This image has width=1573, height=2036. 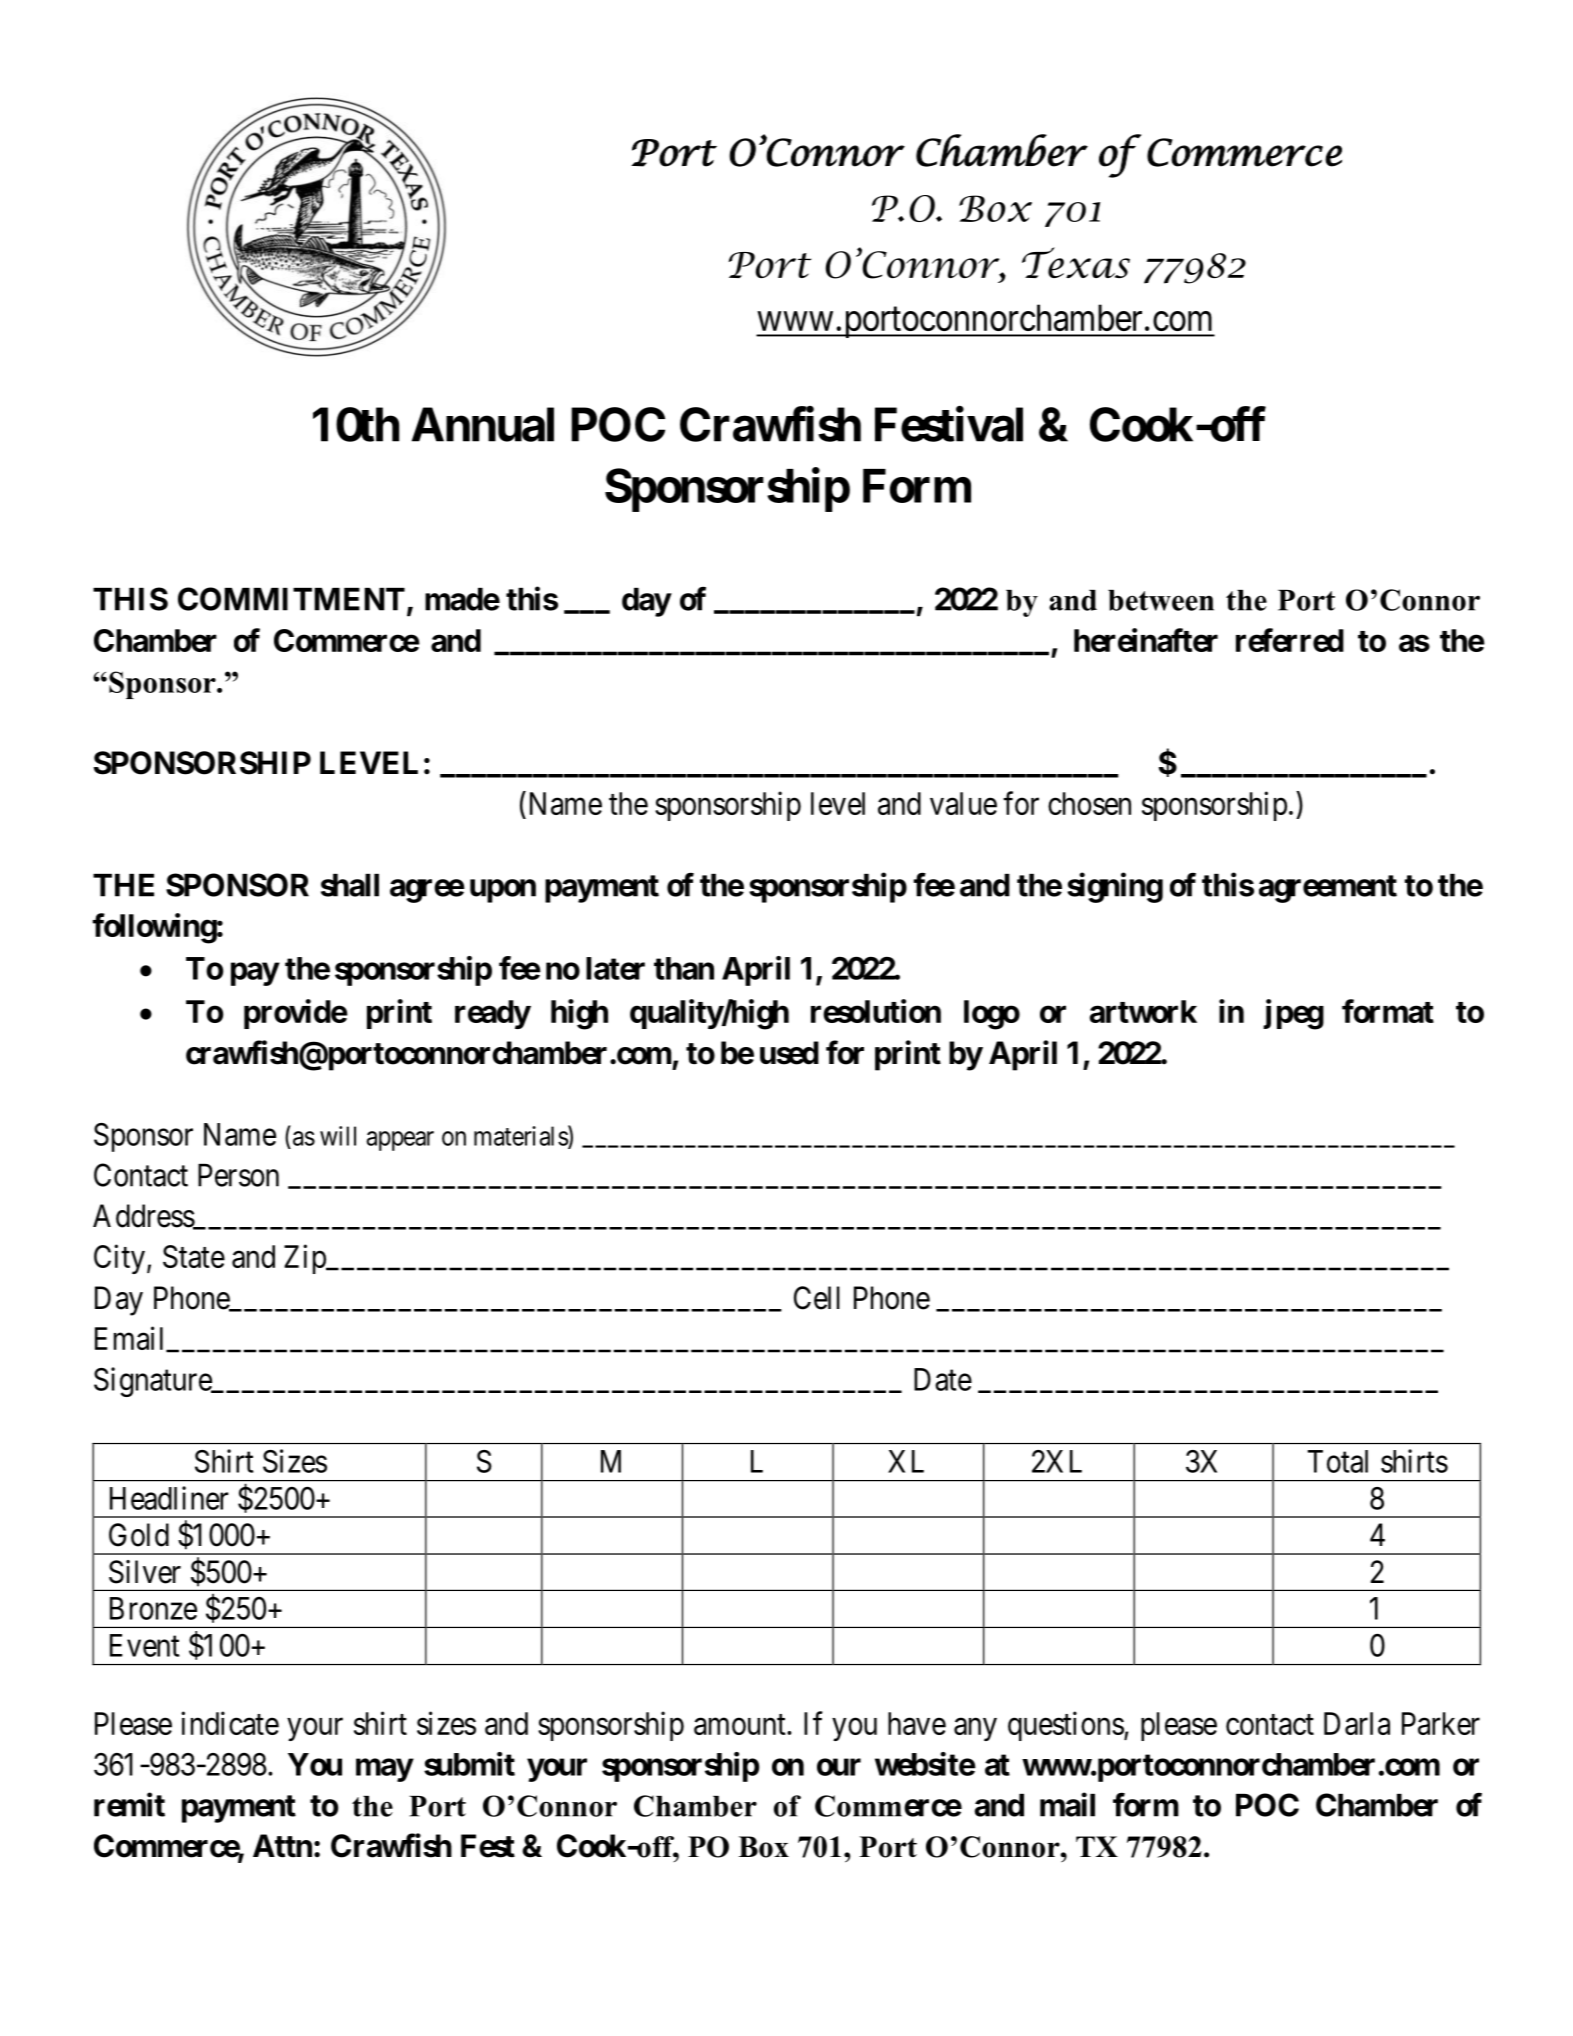 What do you see at coordinates (1076, 262) in the image?
I see `Texas` at bounding box center [1076, 262].
